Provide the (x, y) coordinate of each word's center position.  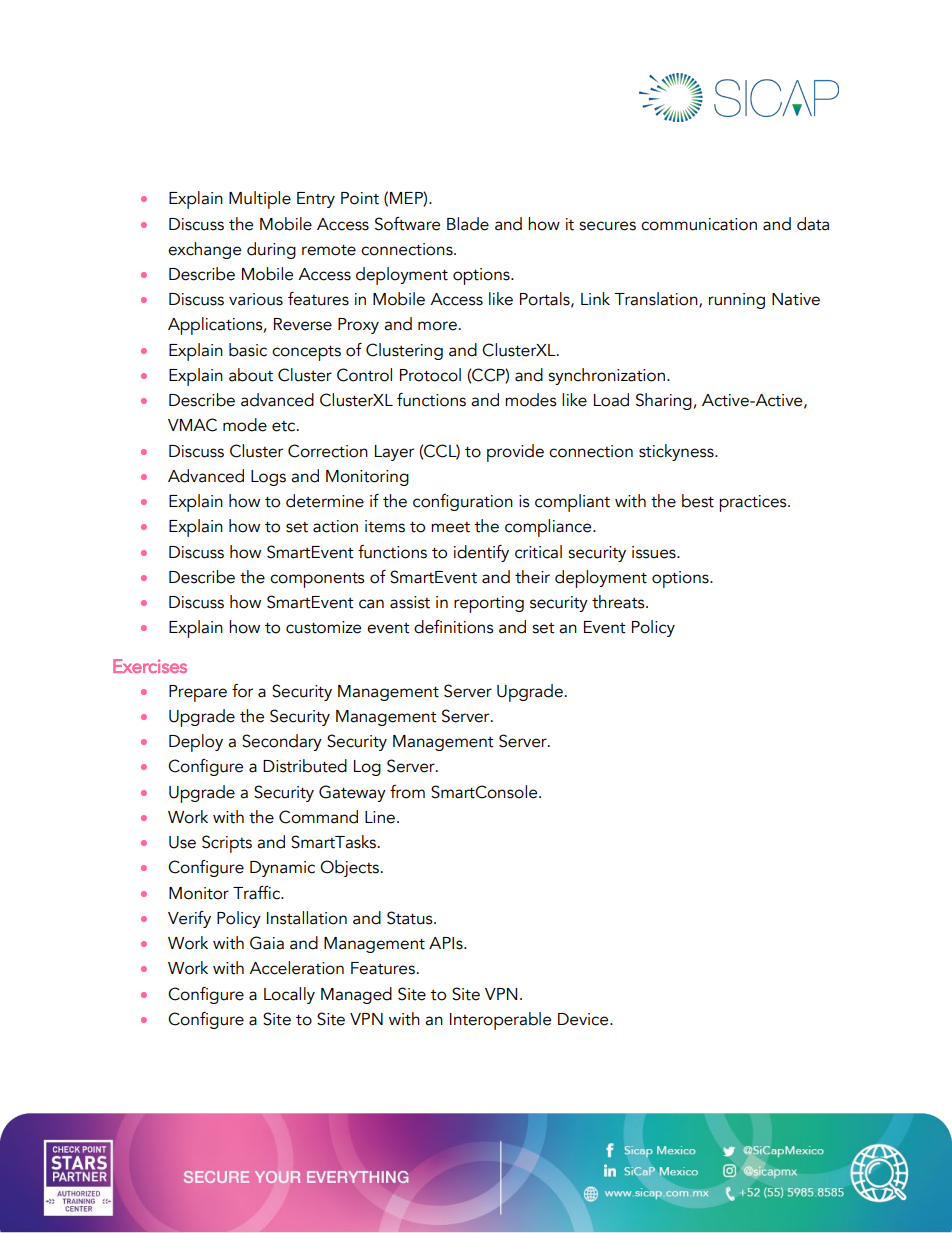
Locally (289, 995)
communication (699, 224)
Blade (468, 224)
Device (584, 1019)
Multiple (260, 200)
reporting (489, 604)
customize (323, 627)
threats (619, 602)
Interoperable (500, 1021)
